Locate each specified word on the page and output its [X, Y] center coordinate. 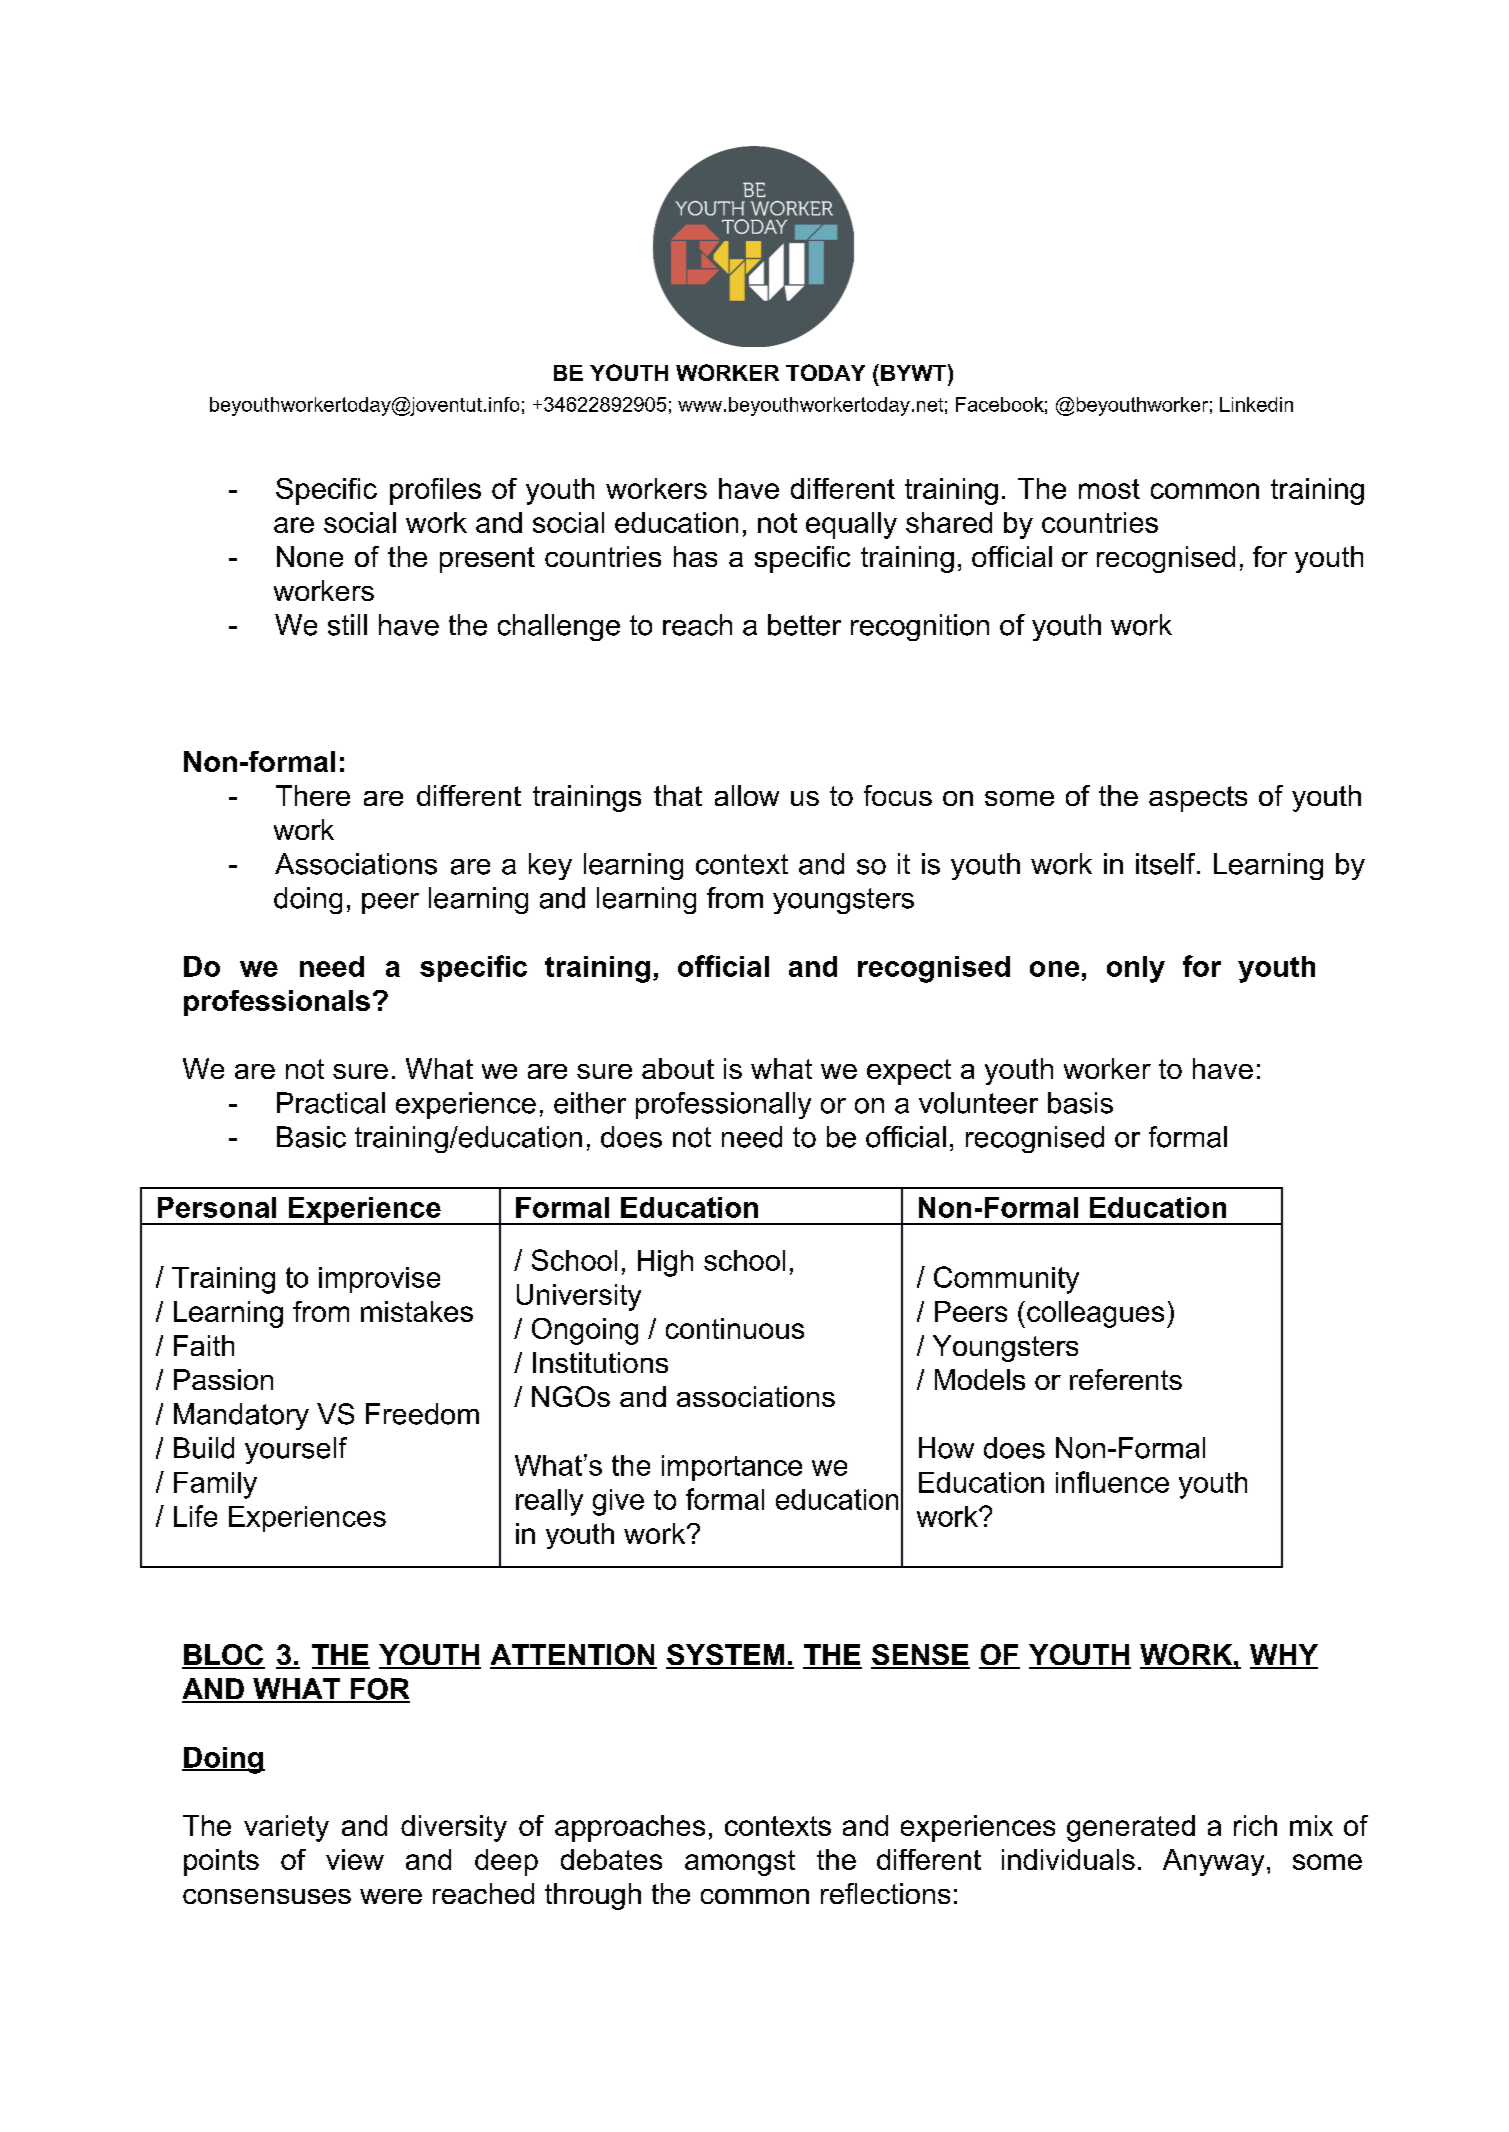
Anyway [1213, 1862]
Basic [311, 1137]
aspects [1198, 799]
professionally [723, 1105]
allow [747, 795]
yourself [296, 1450]
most [1109, 489]
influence [1112, 1482]
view [355, 1859]
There [313, 795]
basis [1080, 1103]
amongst [740, 1863]
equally [851, 525]
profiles [435, 491]
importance [732, 1468]
